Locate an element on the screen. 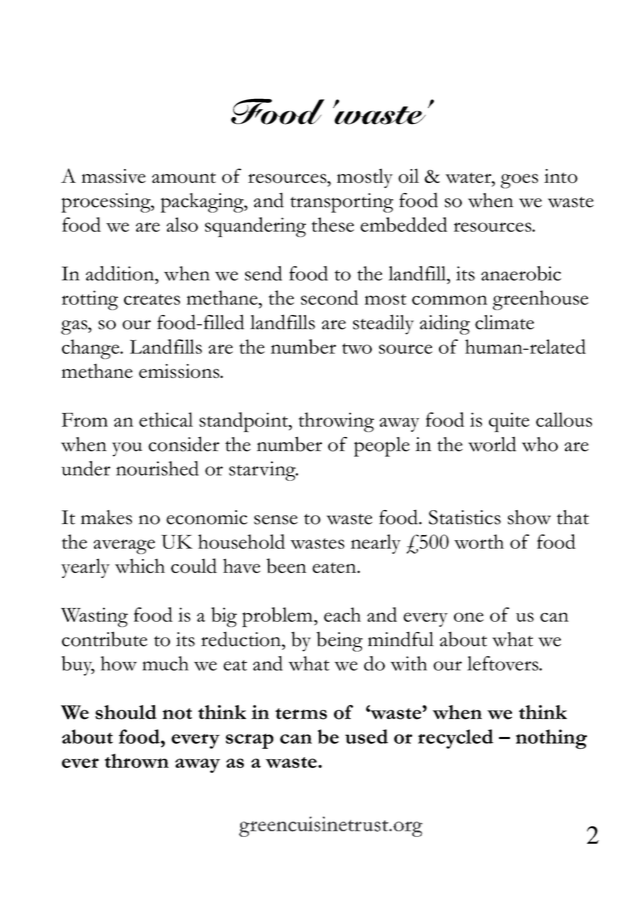 The height and width of the screenshot is (910, 644). thrown is located at coordinates (137, 761).
